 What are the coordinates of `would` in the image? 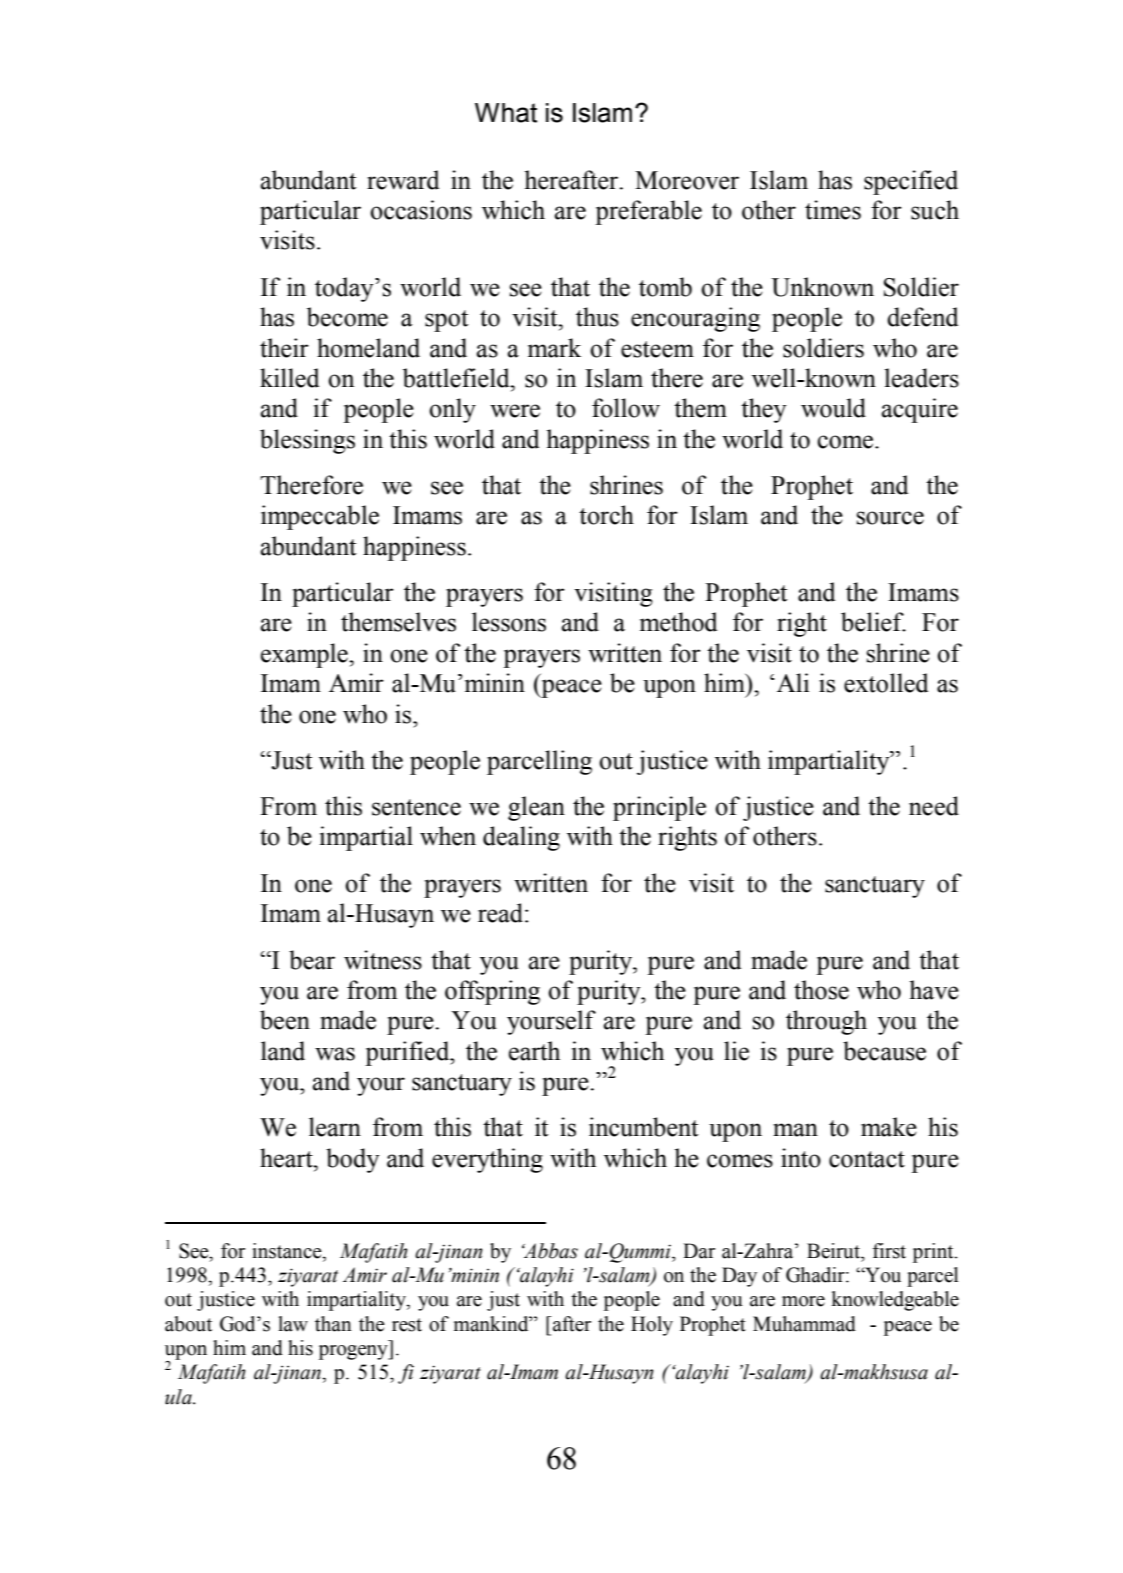 It's located at (833, 408).
